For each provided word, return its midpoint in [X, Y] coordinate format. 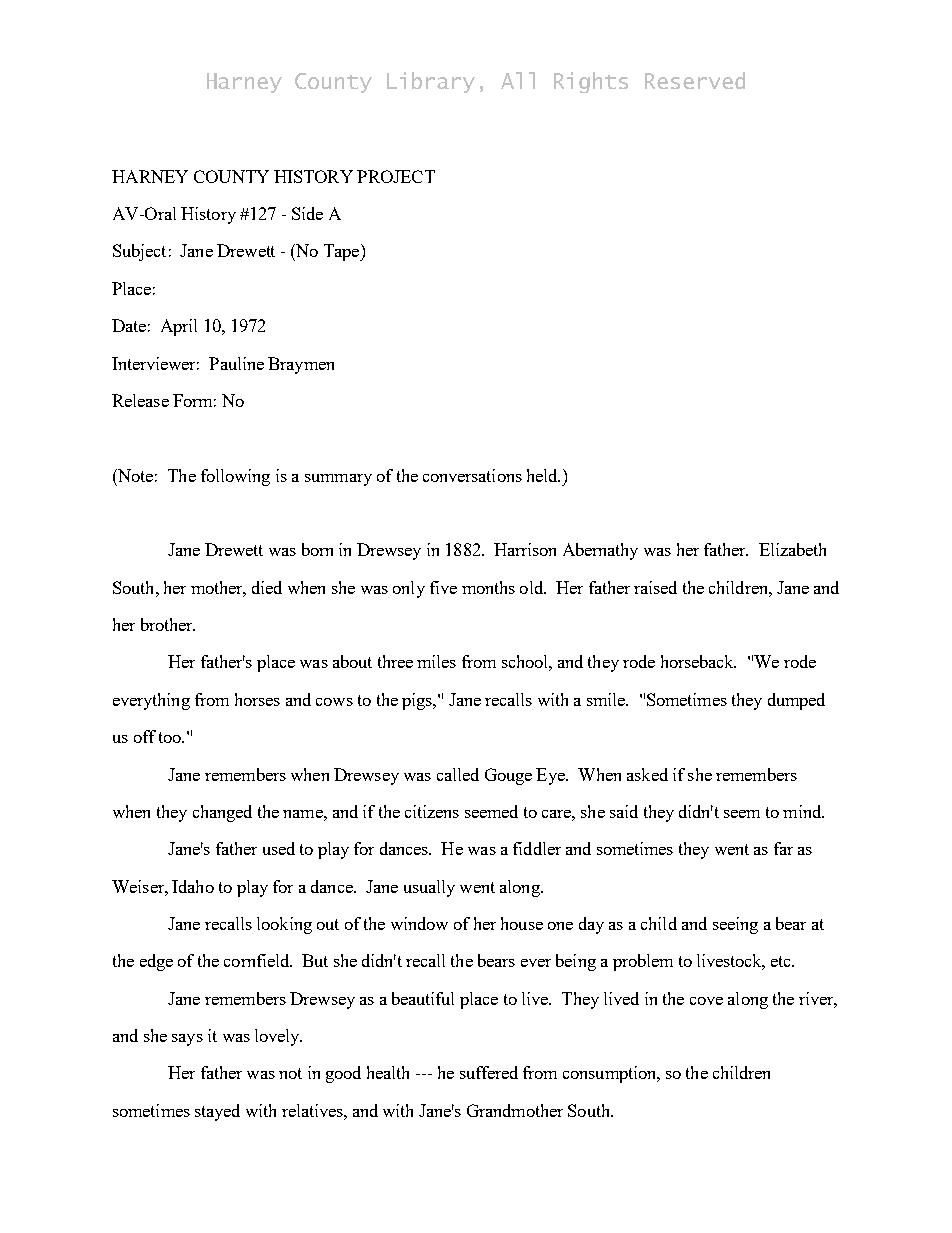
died [267, 587]
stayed [217, 1112]
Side [307, 213]
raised [655, 587]
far [783, 848]
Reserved [695, 80]
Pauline [236, 363]
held [543, 475]
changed [222, 813]
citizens [432, 811]
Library [431, 82]
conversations [472, 475]
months [488, 587]
